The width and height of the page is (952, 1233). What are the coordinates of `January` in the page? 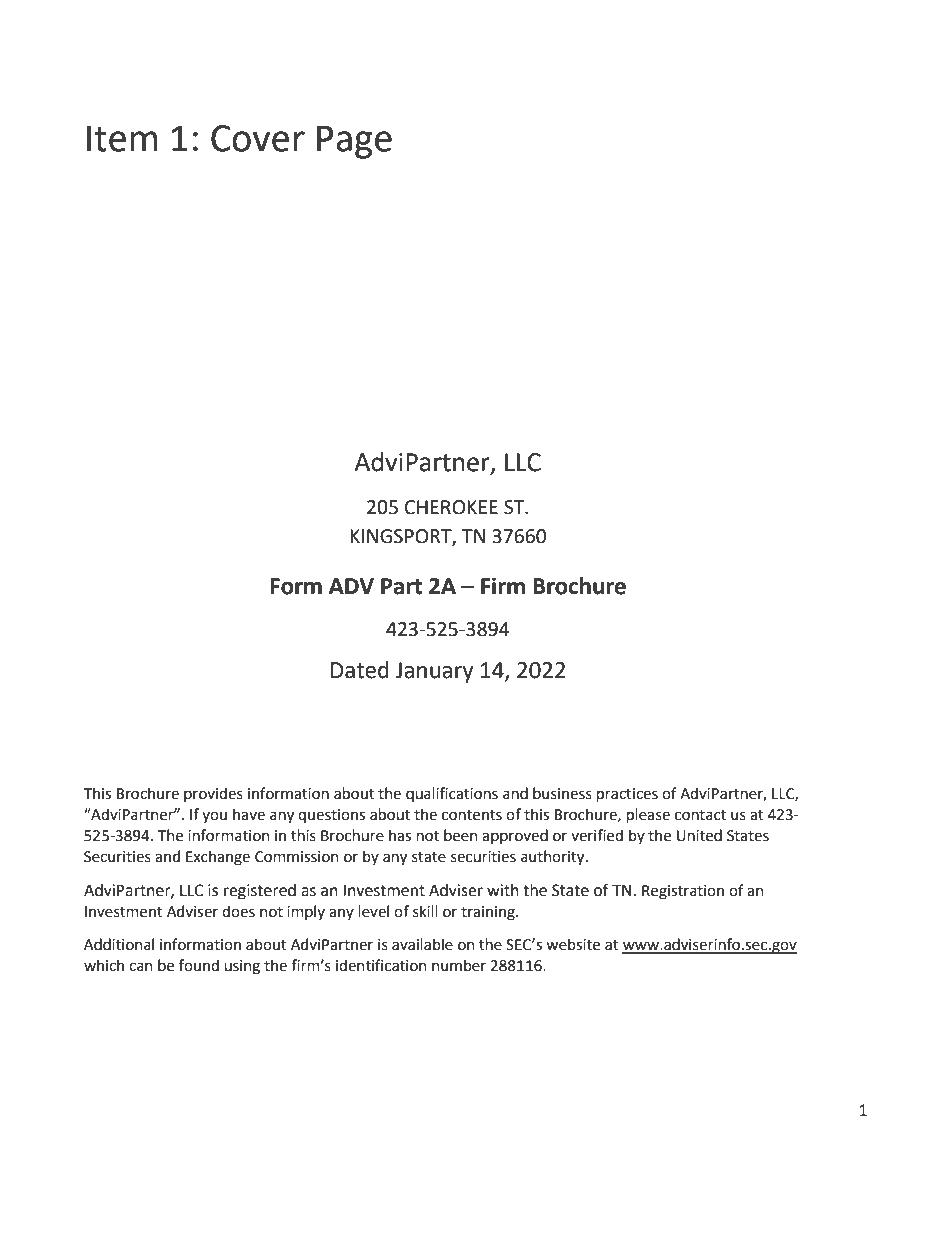 It's located at (434, 672).
